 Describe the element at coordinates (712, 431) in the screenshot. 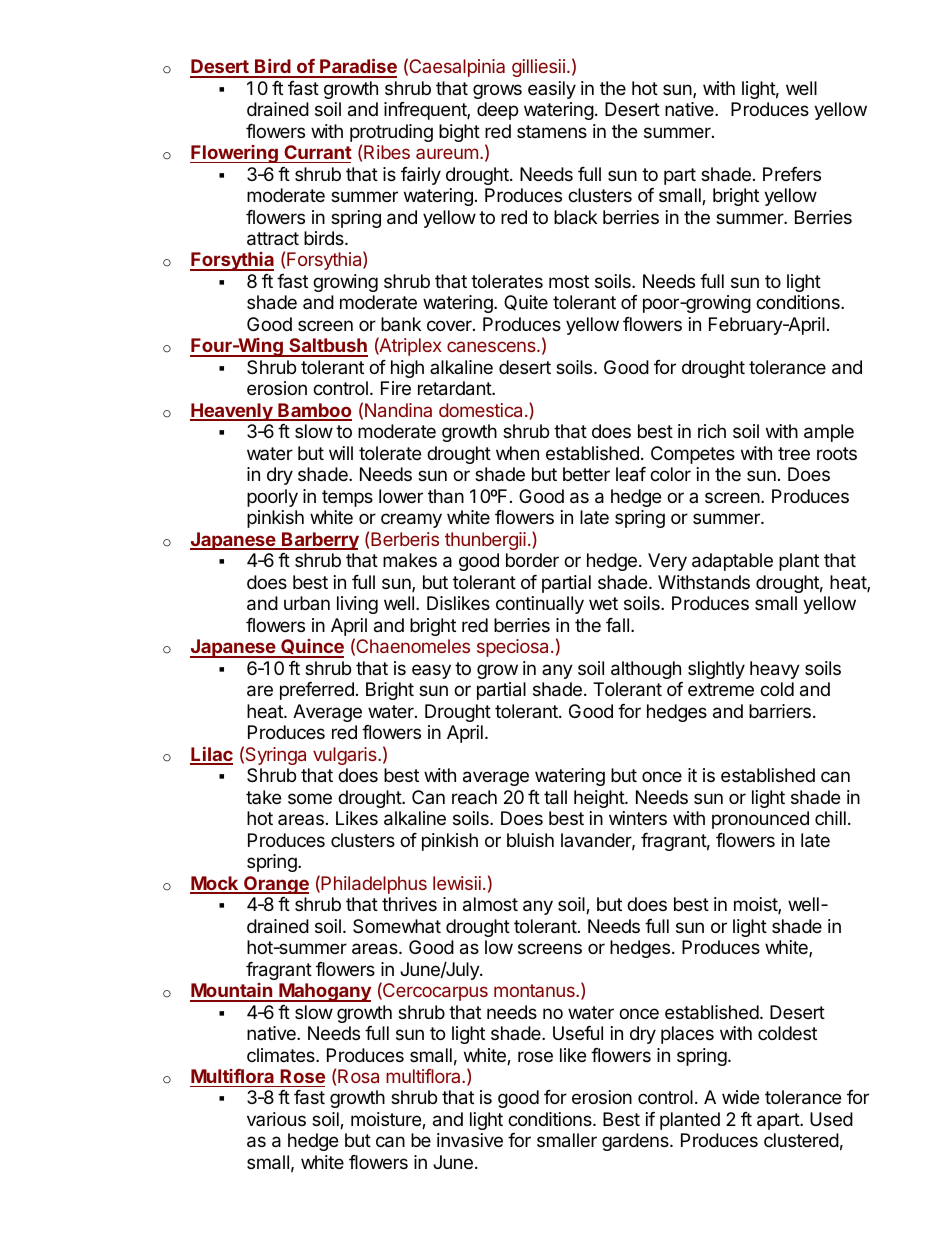

I see `rich` at that location.
